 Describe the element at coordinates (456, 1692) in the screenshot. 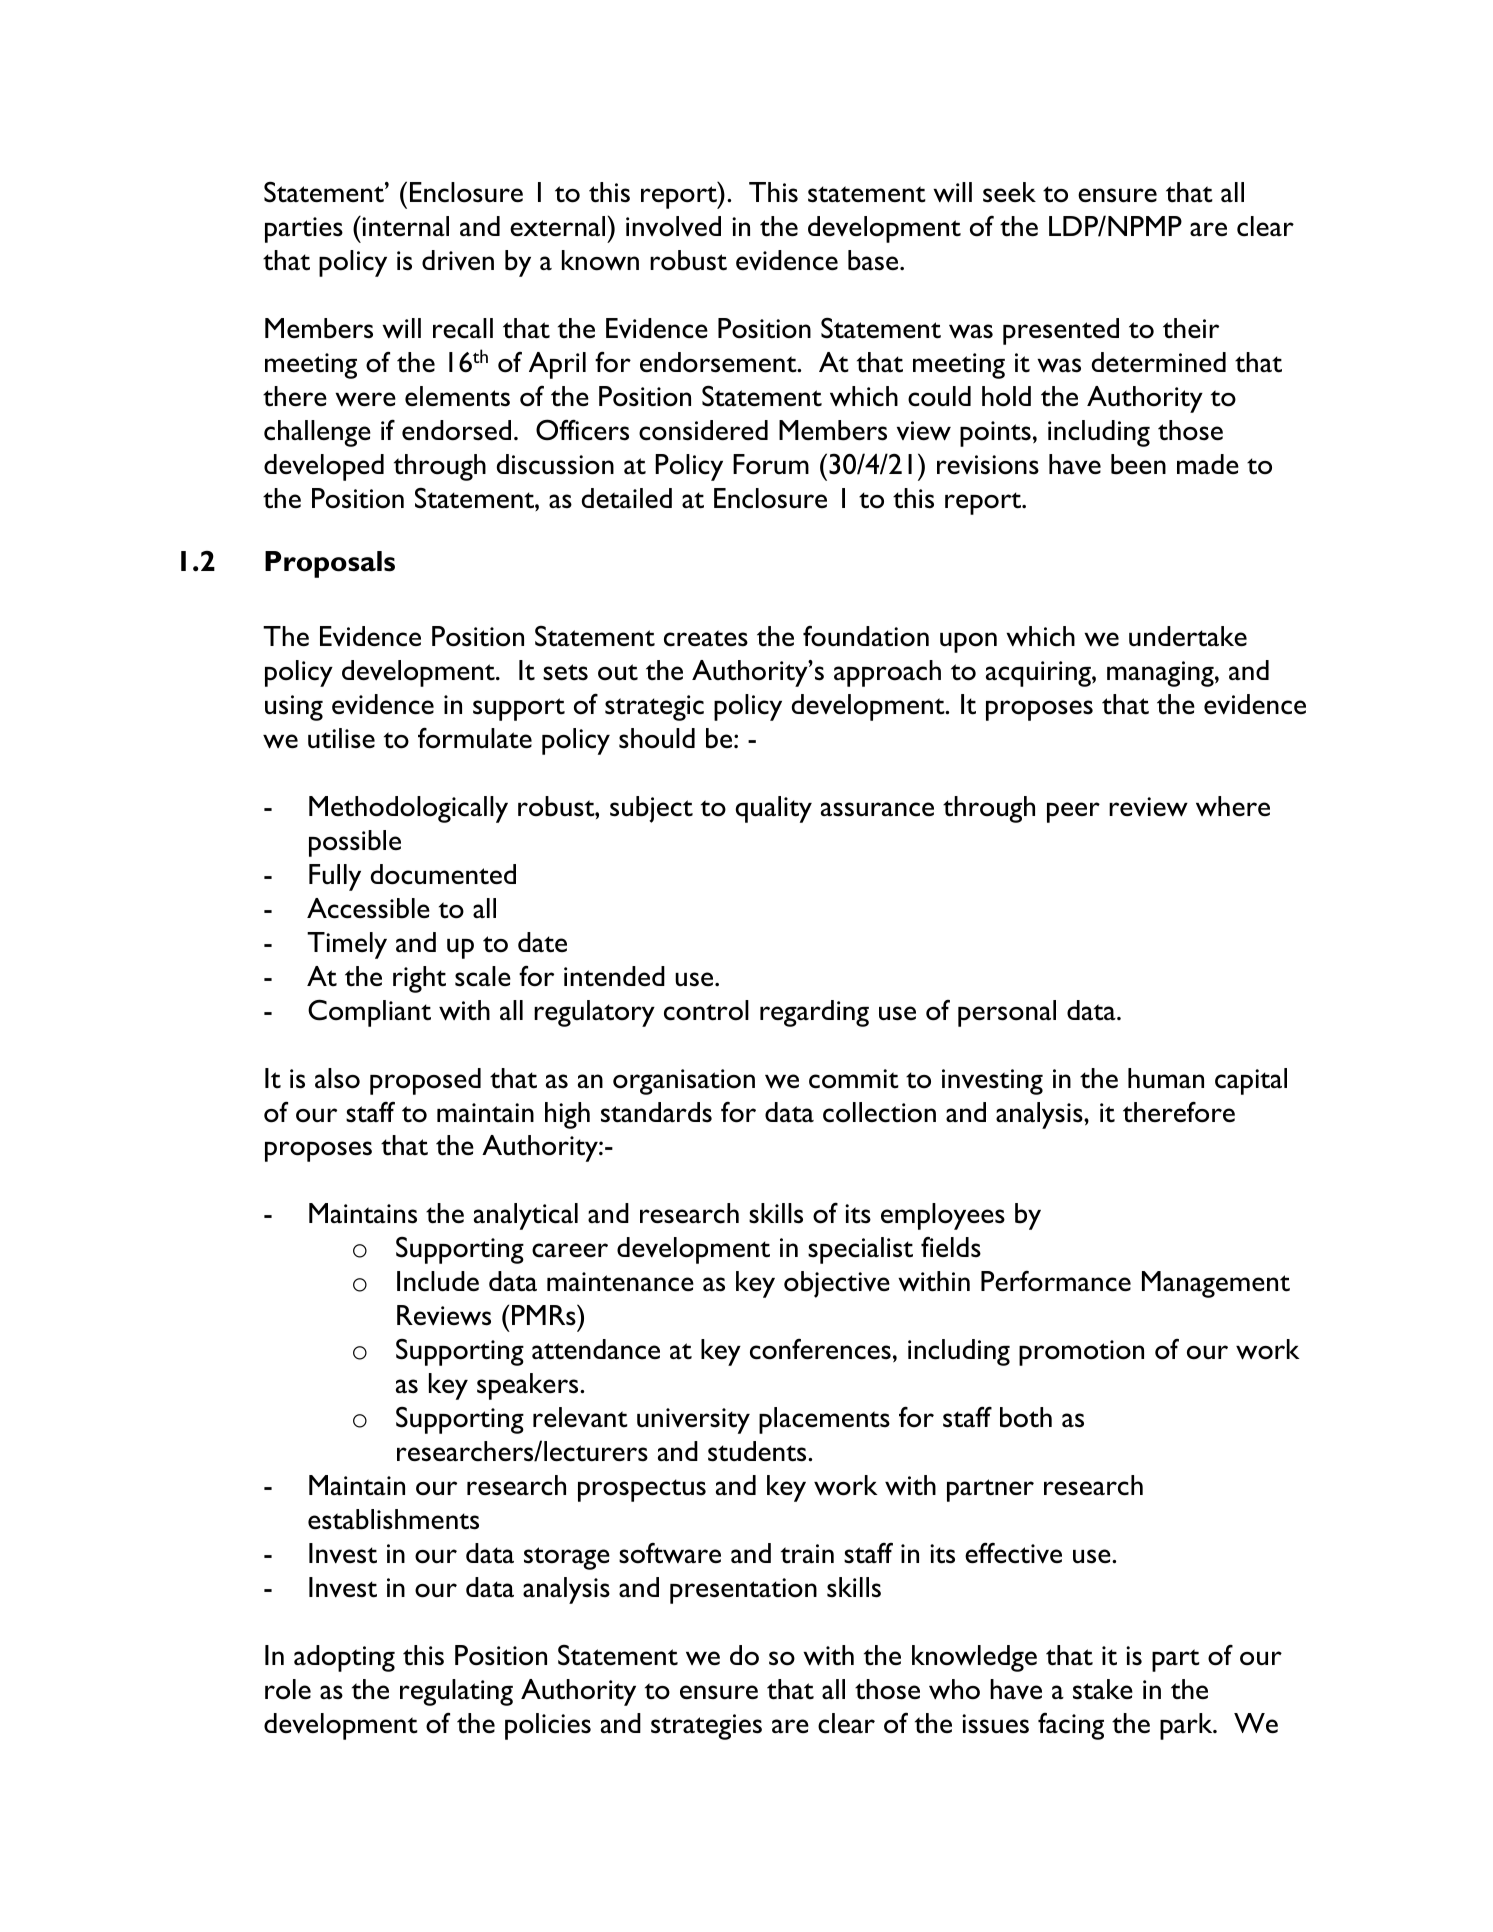

I see `regulating` at that location.
